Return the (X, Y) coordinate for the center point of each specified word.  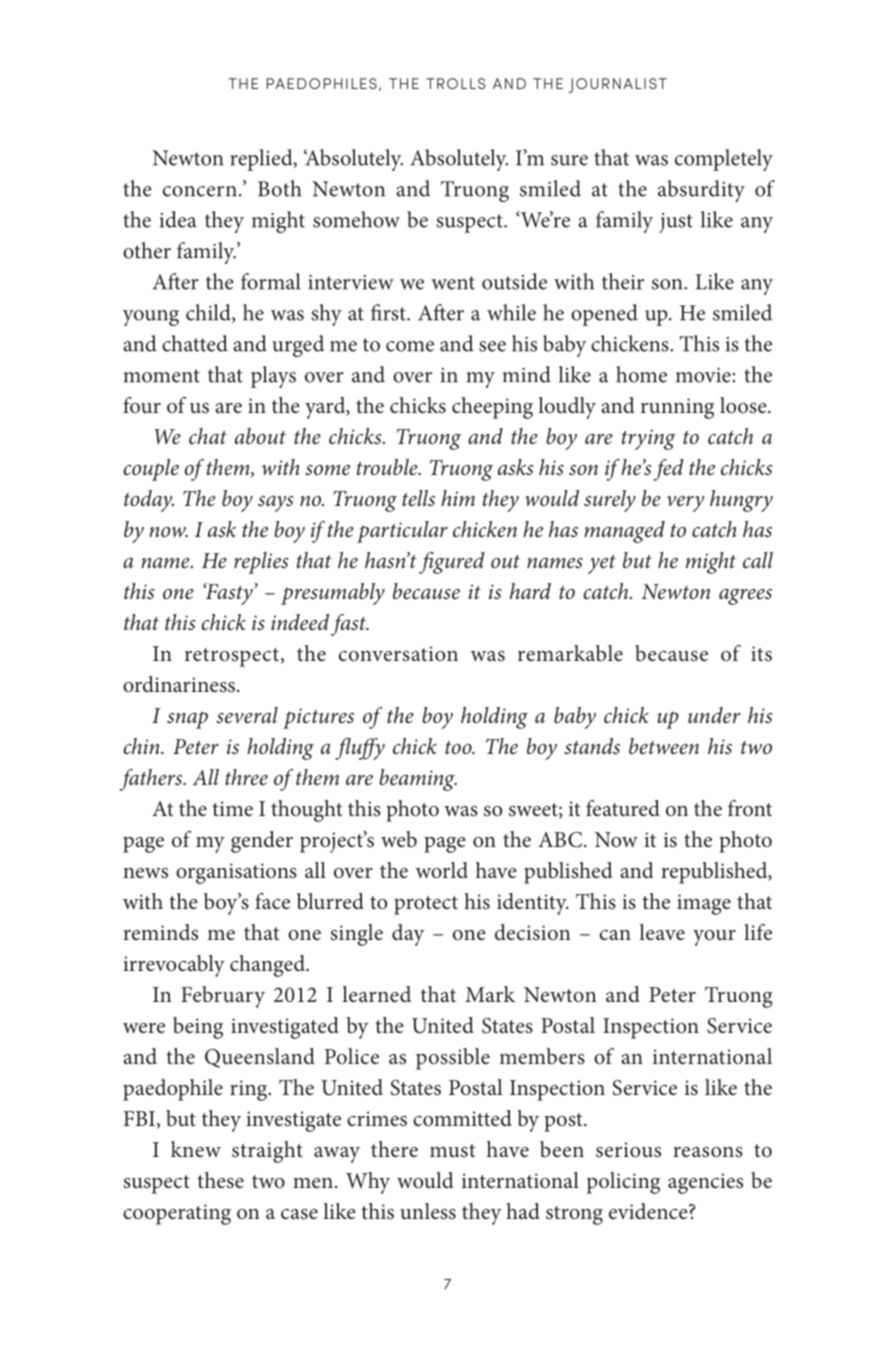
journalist (617, 85)
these (220, 1180)
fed (668, 470)
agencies (705, 1183)
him (458, 498)
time (232, 808)
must (452, 1151)
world (442, 870)
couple (151, 470)
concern (200, 191)
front (750, 808)
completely (724, 160)
